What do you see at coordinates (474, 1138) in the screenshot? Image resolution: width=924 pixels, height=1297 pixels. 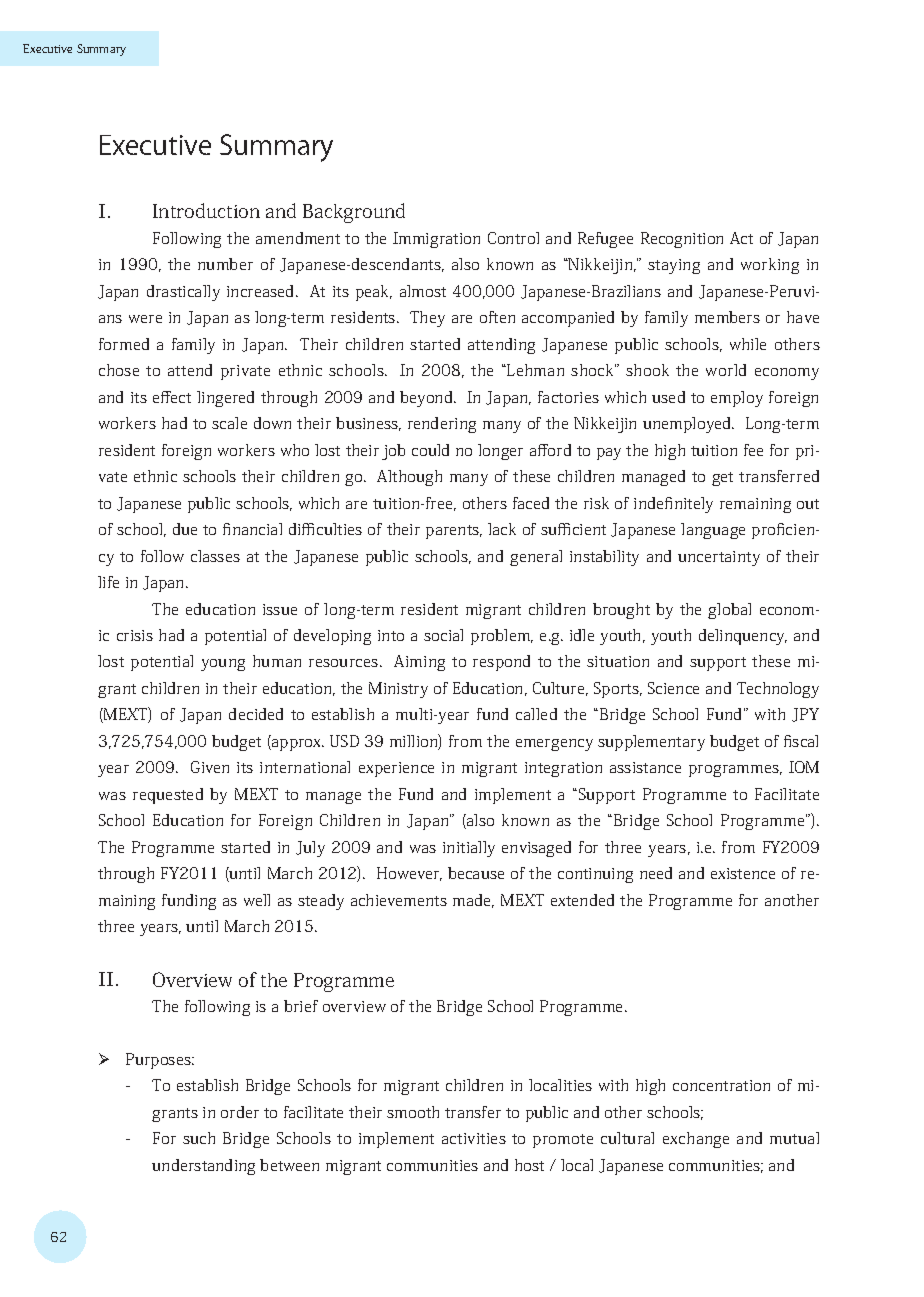 I see `activities` at bounding box center [474, 1138].
